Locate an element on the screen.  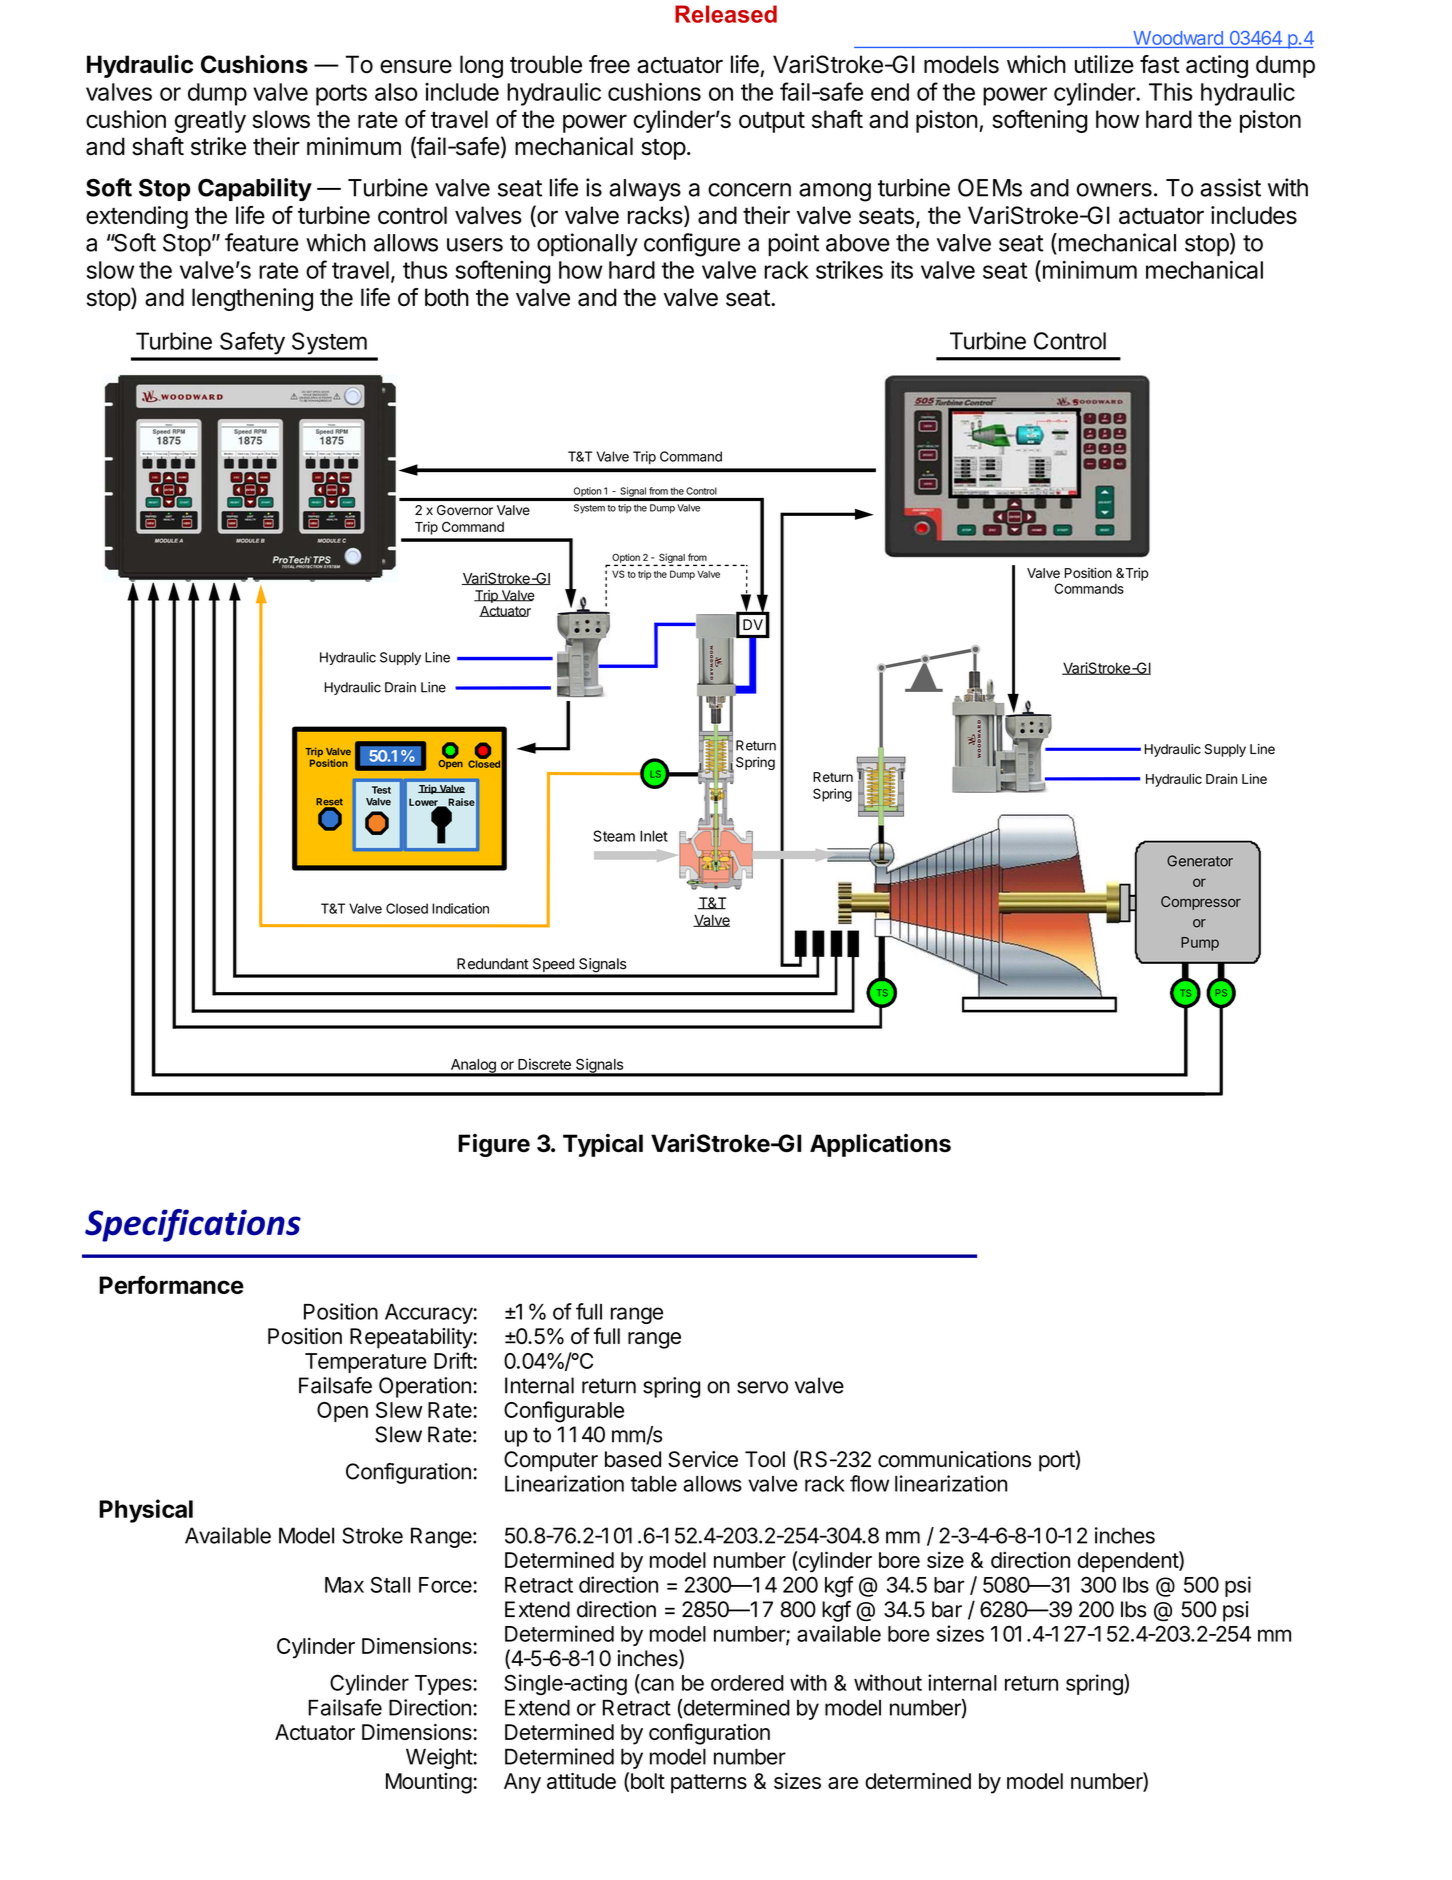
servo is located at coordinates (762, 1387).
